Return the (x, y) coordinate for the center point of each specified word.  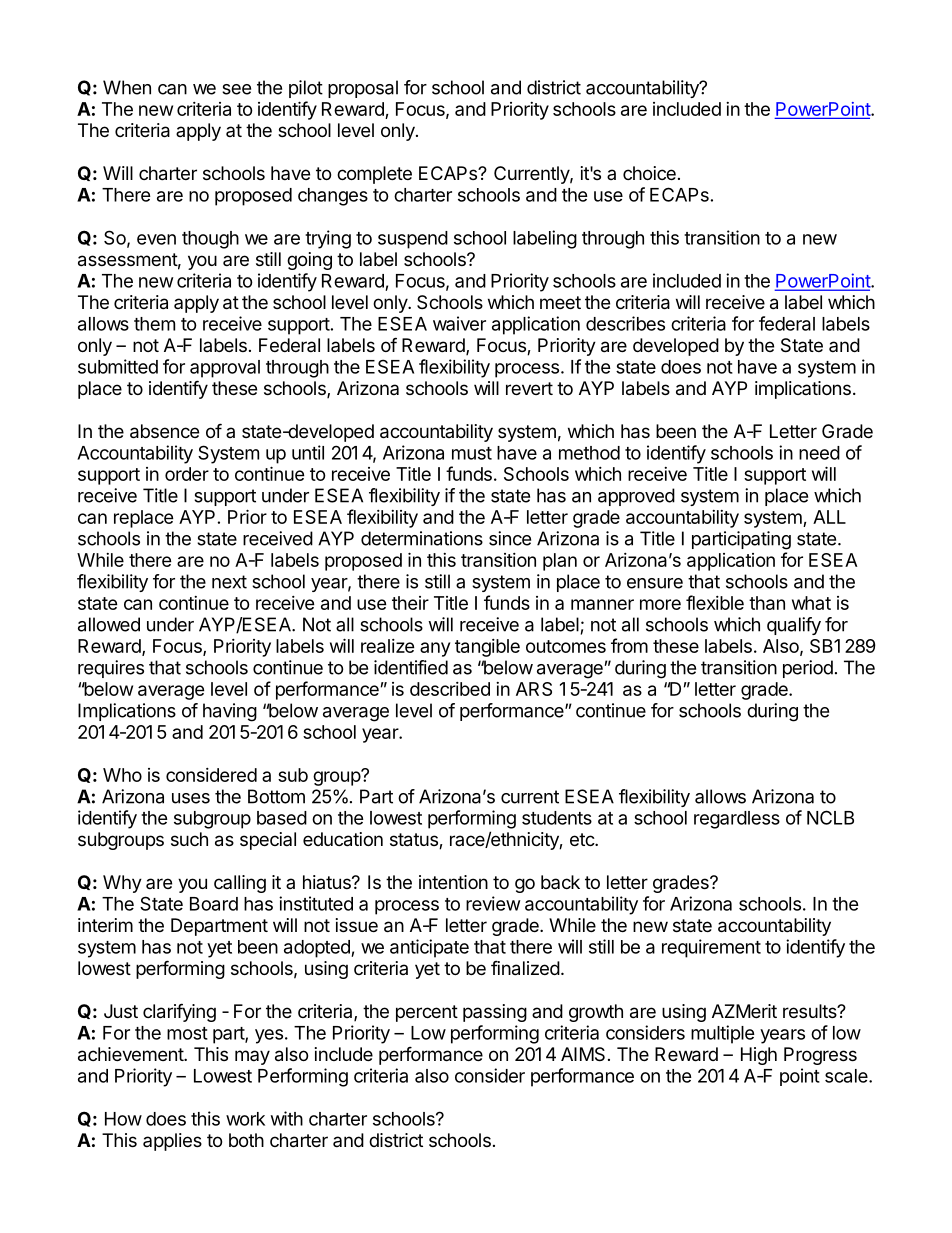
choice (649, 173)
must (472, 453)
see (236, 89)
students (557, 818)
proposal (363, 89)
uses (191, 798)
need (819, 453)
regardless (737, 820)
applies (172, 1142)
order (187, 474)
